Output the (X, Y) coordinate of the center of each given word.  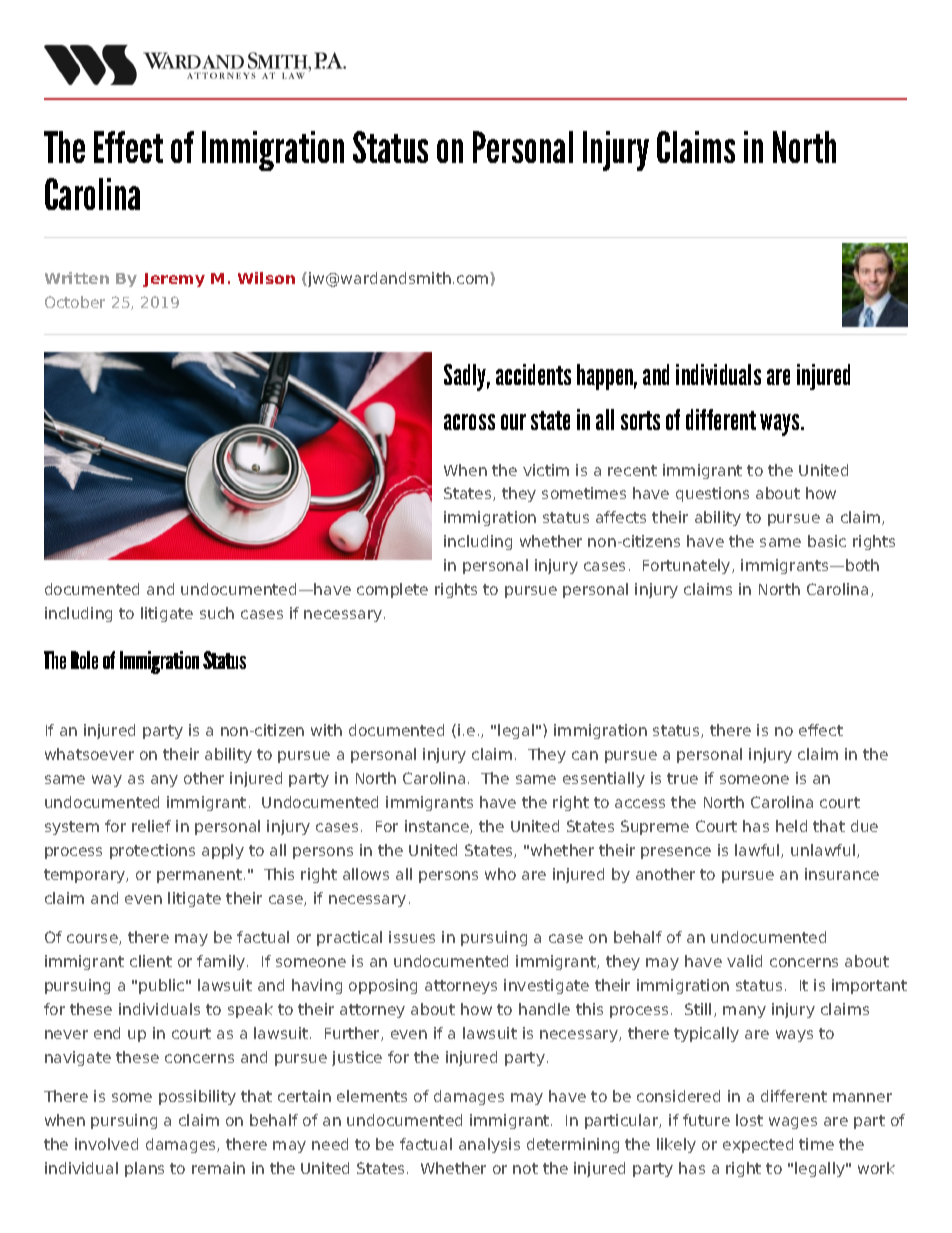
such (217, 613)
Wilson (266, 278)
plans (144, 1169)
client (151, 961)
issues (412, 937)
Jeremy (174, 280)
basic (827, 541)
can (585, 755)
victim (546, 470)
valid (744, 961)
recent (632, 470)
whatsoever (89, 754)
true (682, 778)
